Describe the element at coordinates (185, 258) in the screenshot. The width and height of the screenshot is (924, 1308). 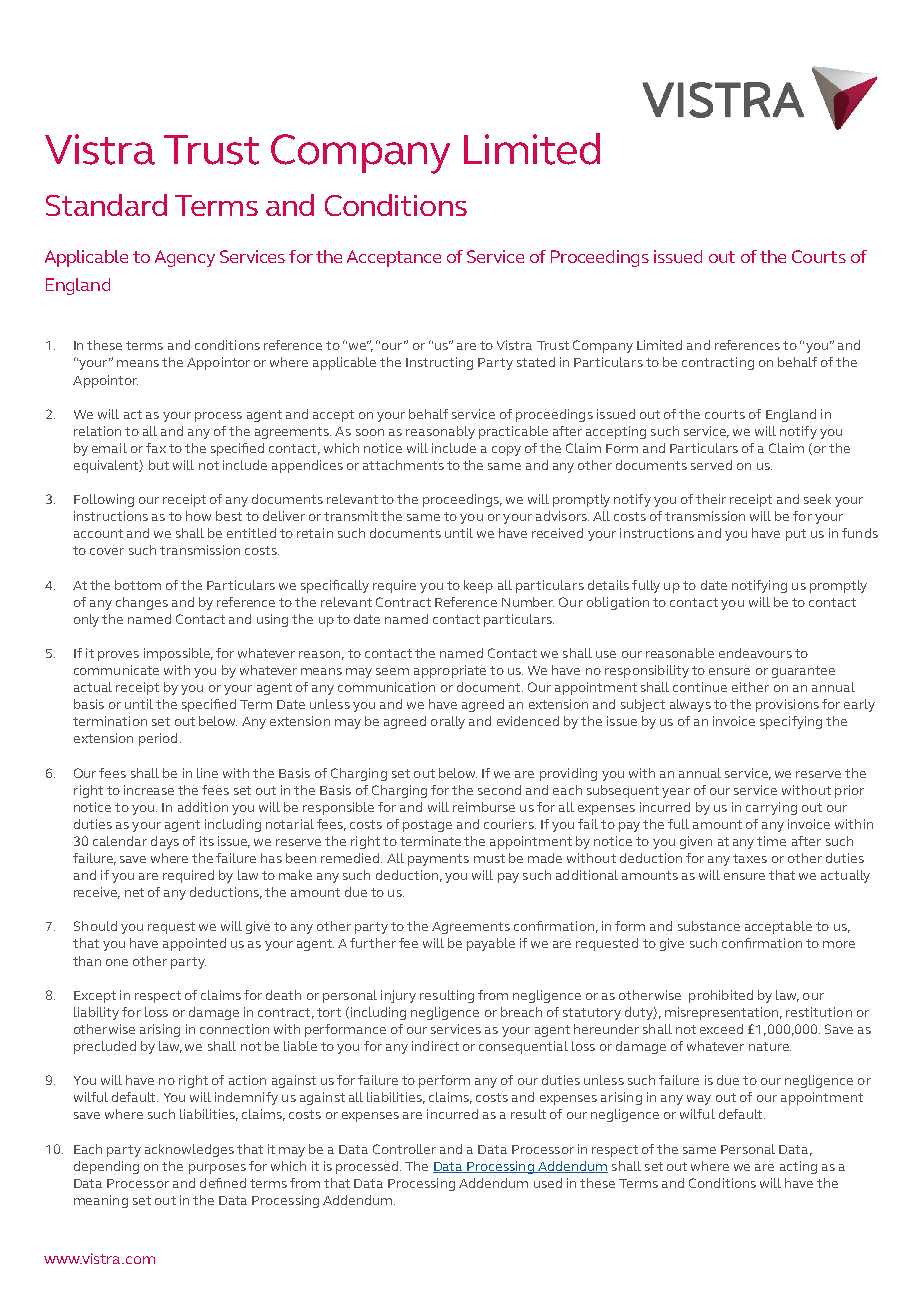
I see `Agency` at that location.
